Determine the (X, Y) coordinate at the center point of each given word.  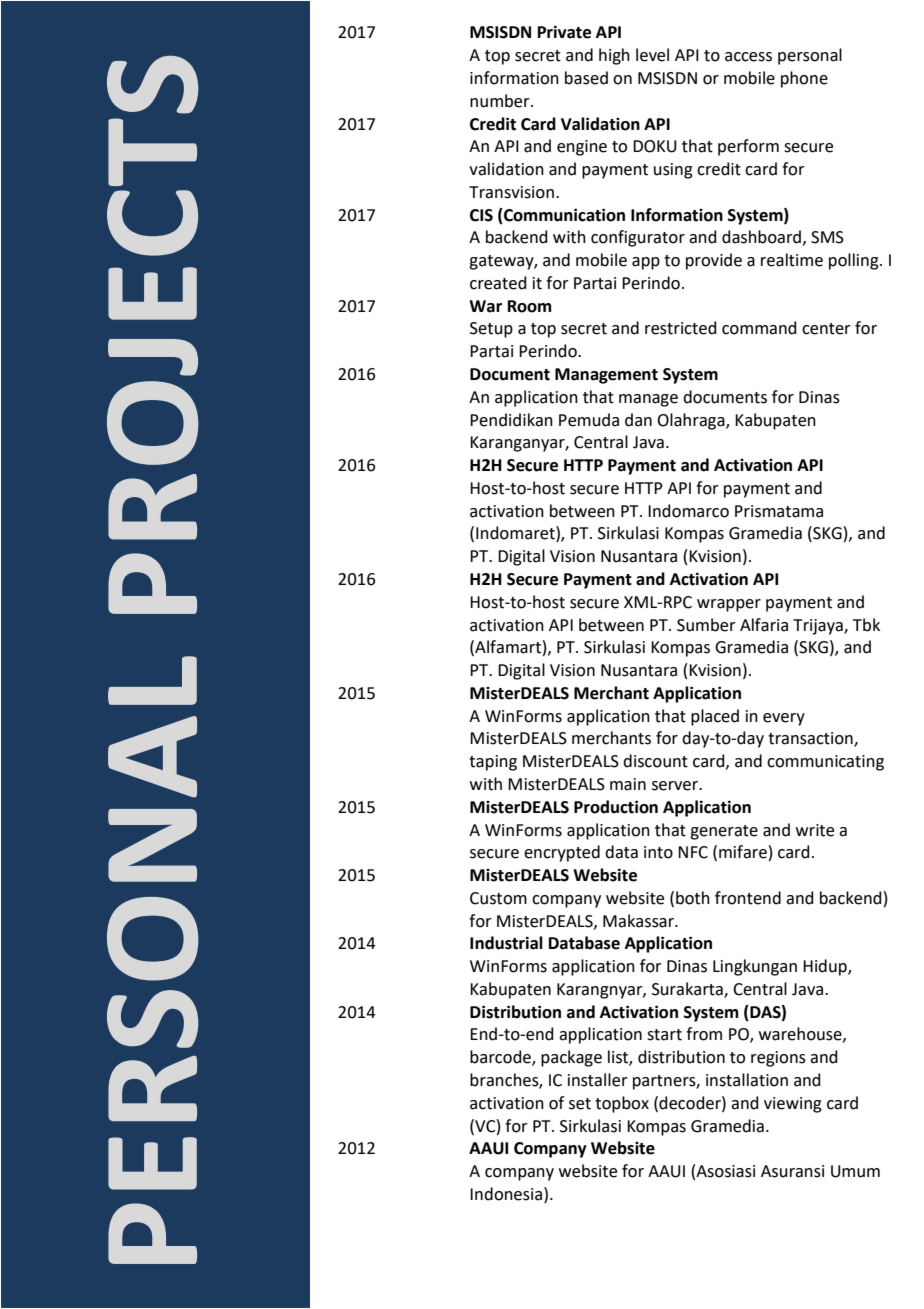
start (664, 1035)
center (826, 329)
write (815, 830)
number (501, 101)
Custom (498, 898)
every (784, 719)
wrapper (729, 605)
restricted (681, 328)
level (652, 55)
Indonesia (507, 1194)
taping (493, 763)
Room (529, 306)
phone (804, 79)
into (658, 852)
